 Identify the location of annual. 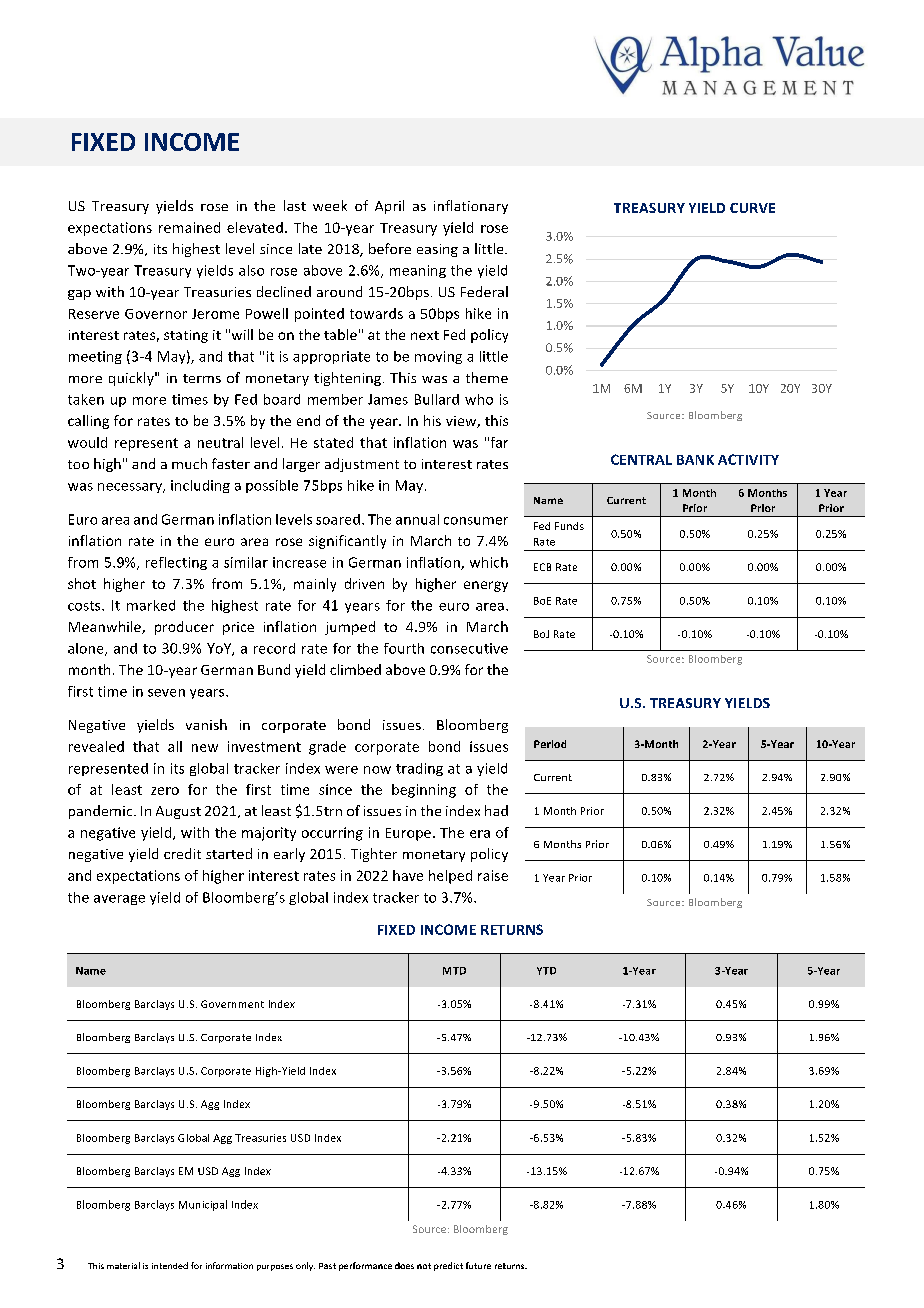
(417, 519).
